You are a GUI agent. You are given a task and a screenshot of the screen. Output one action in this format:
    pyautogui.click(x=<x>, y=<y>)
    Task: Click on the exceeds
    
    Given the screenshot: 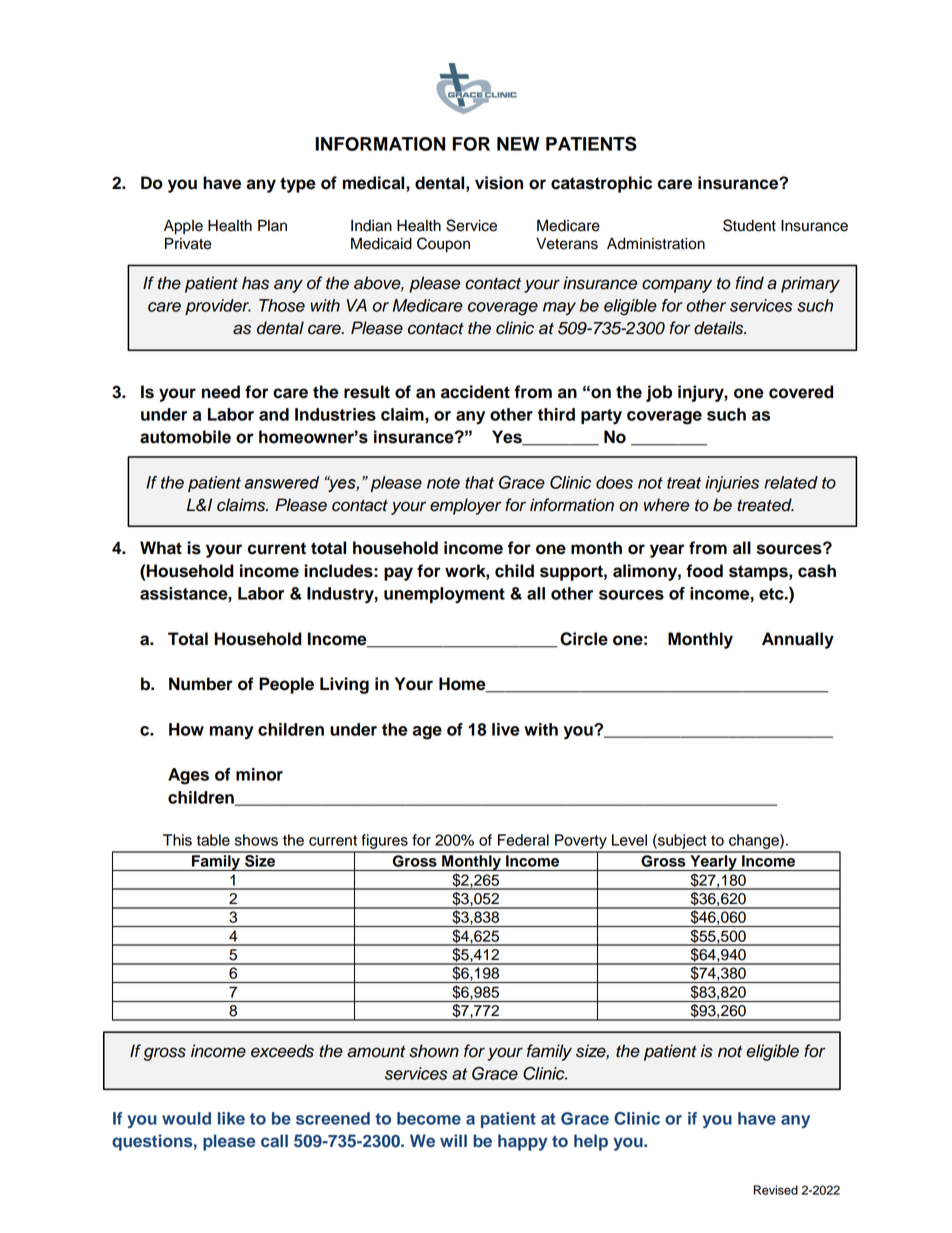 What is the action you would take?
    pyautogui.click(x=282, y=1051)
